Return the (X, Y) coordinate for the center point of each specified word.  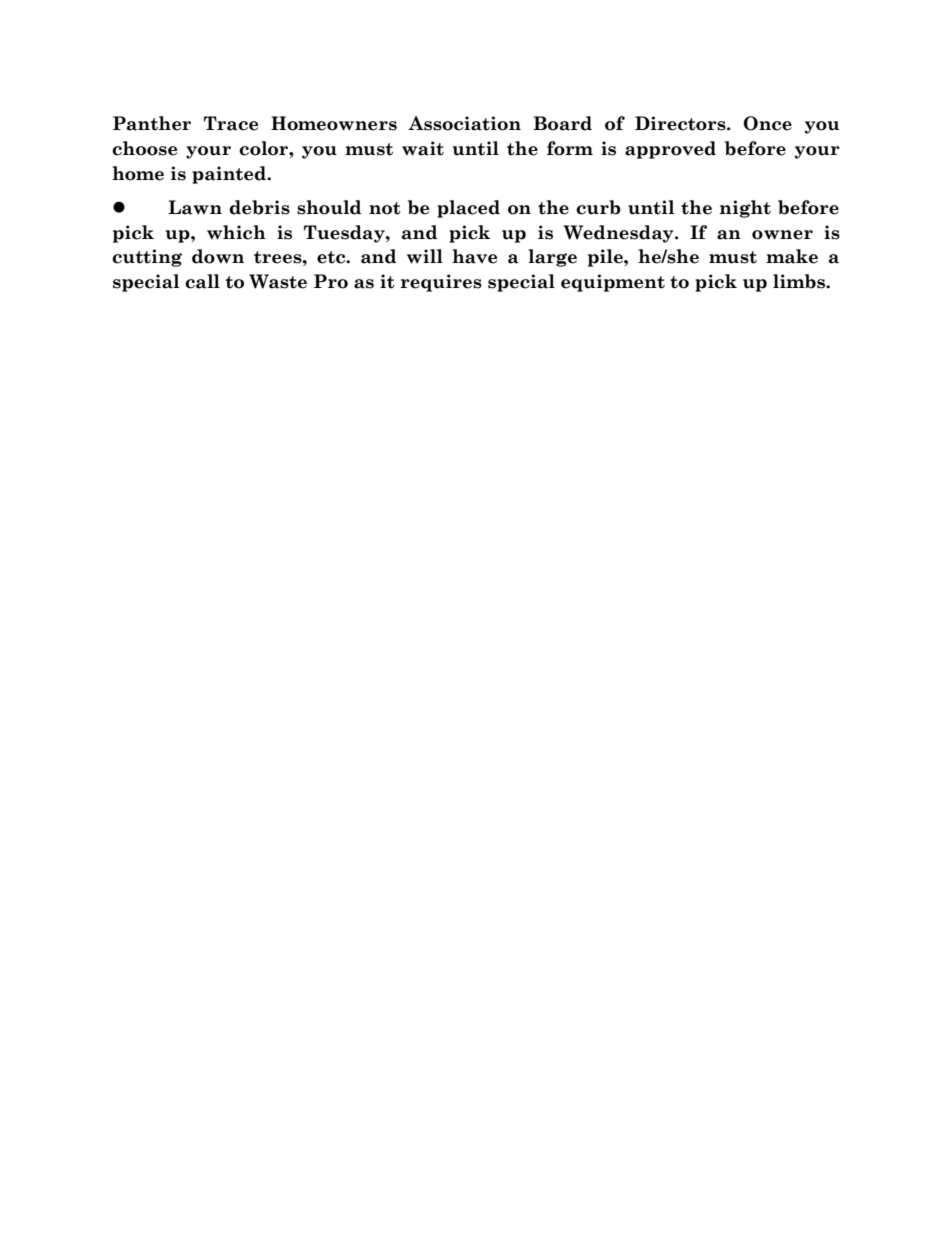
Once (767, 123)
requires (441, 283)
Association (464, 123)
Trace (231, 123)
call (202, 281)
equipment (613, 283)
